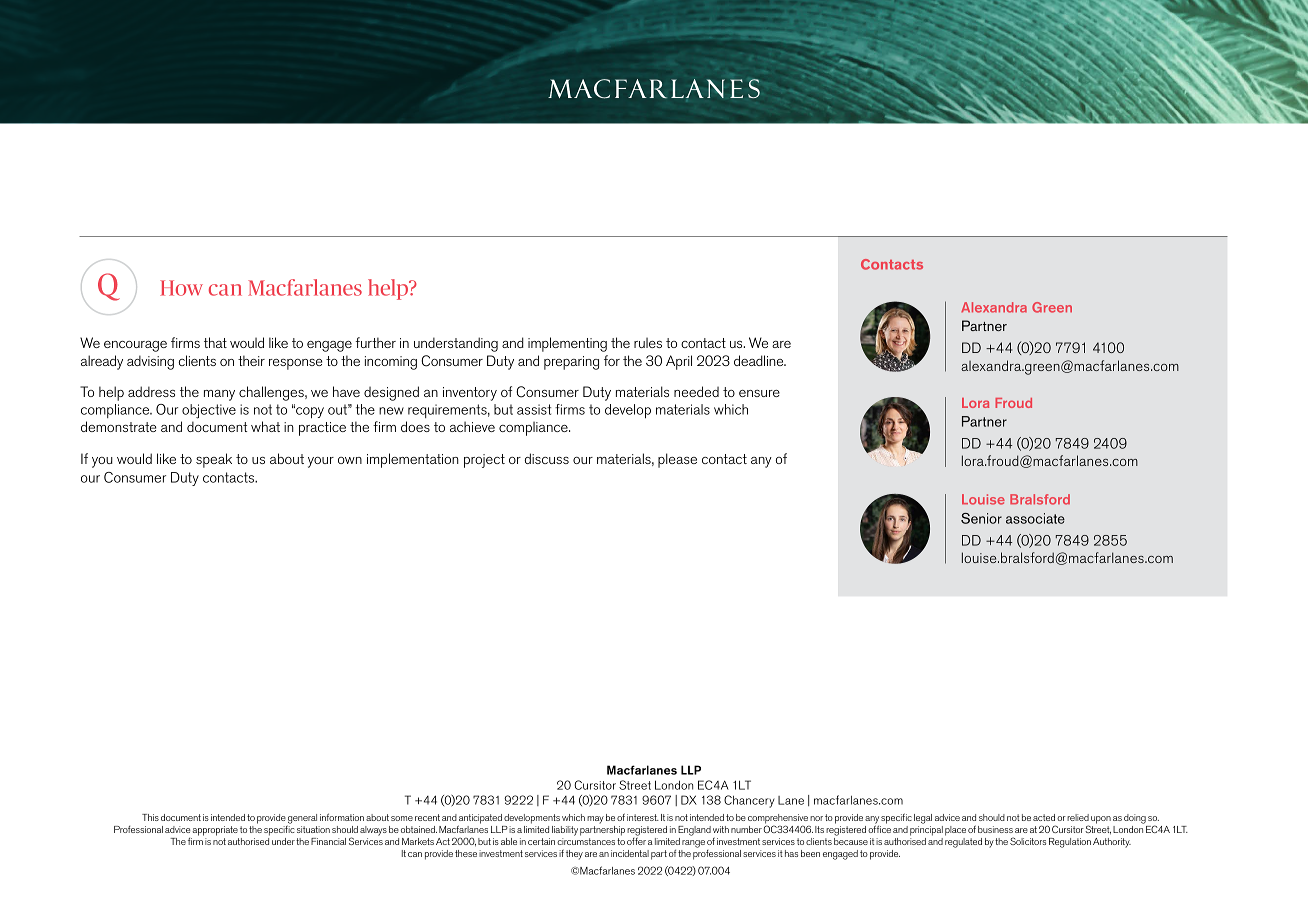 The height and width of the image is (924, 1308). What do you see at coordinates (648, 342) in the image?
I see `rules` at bounding box center [648, 342].
